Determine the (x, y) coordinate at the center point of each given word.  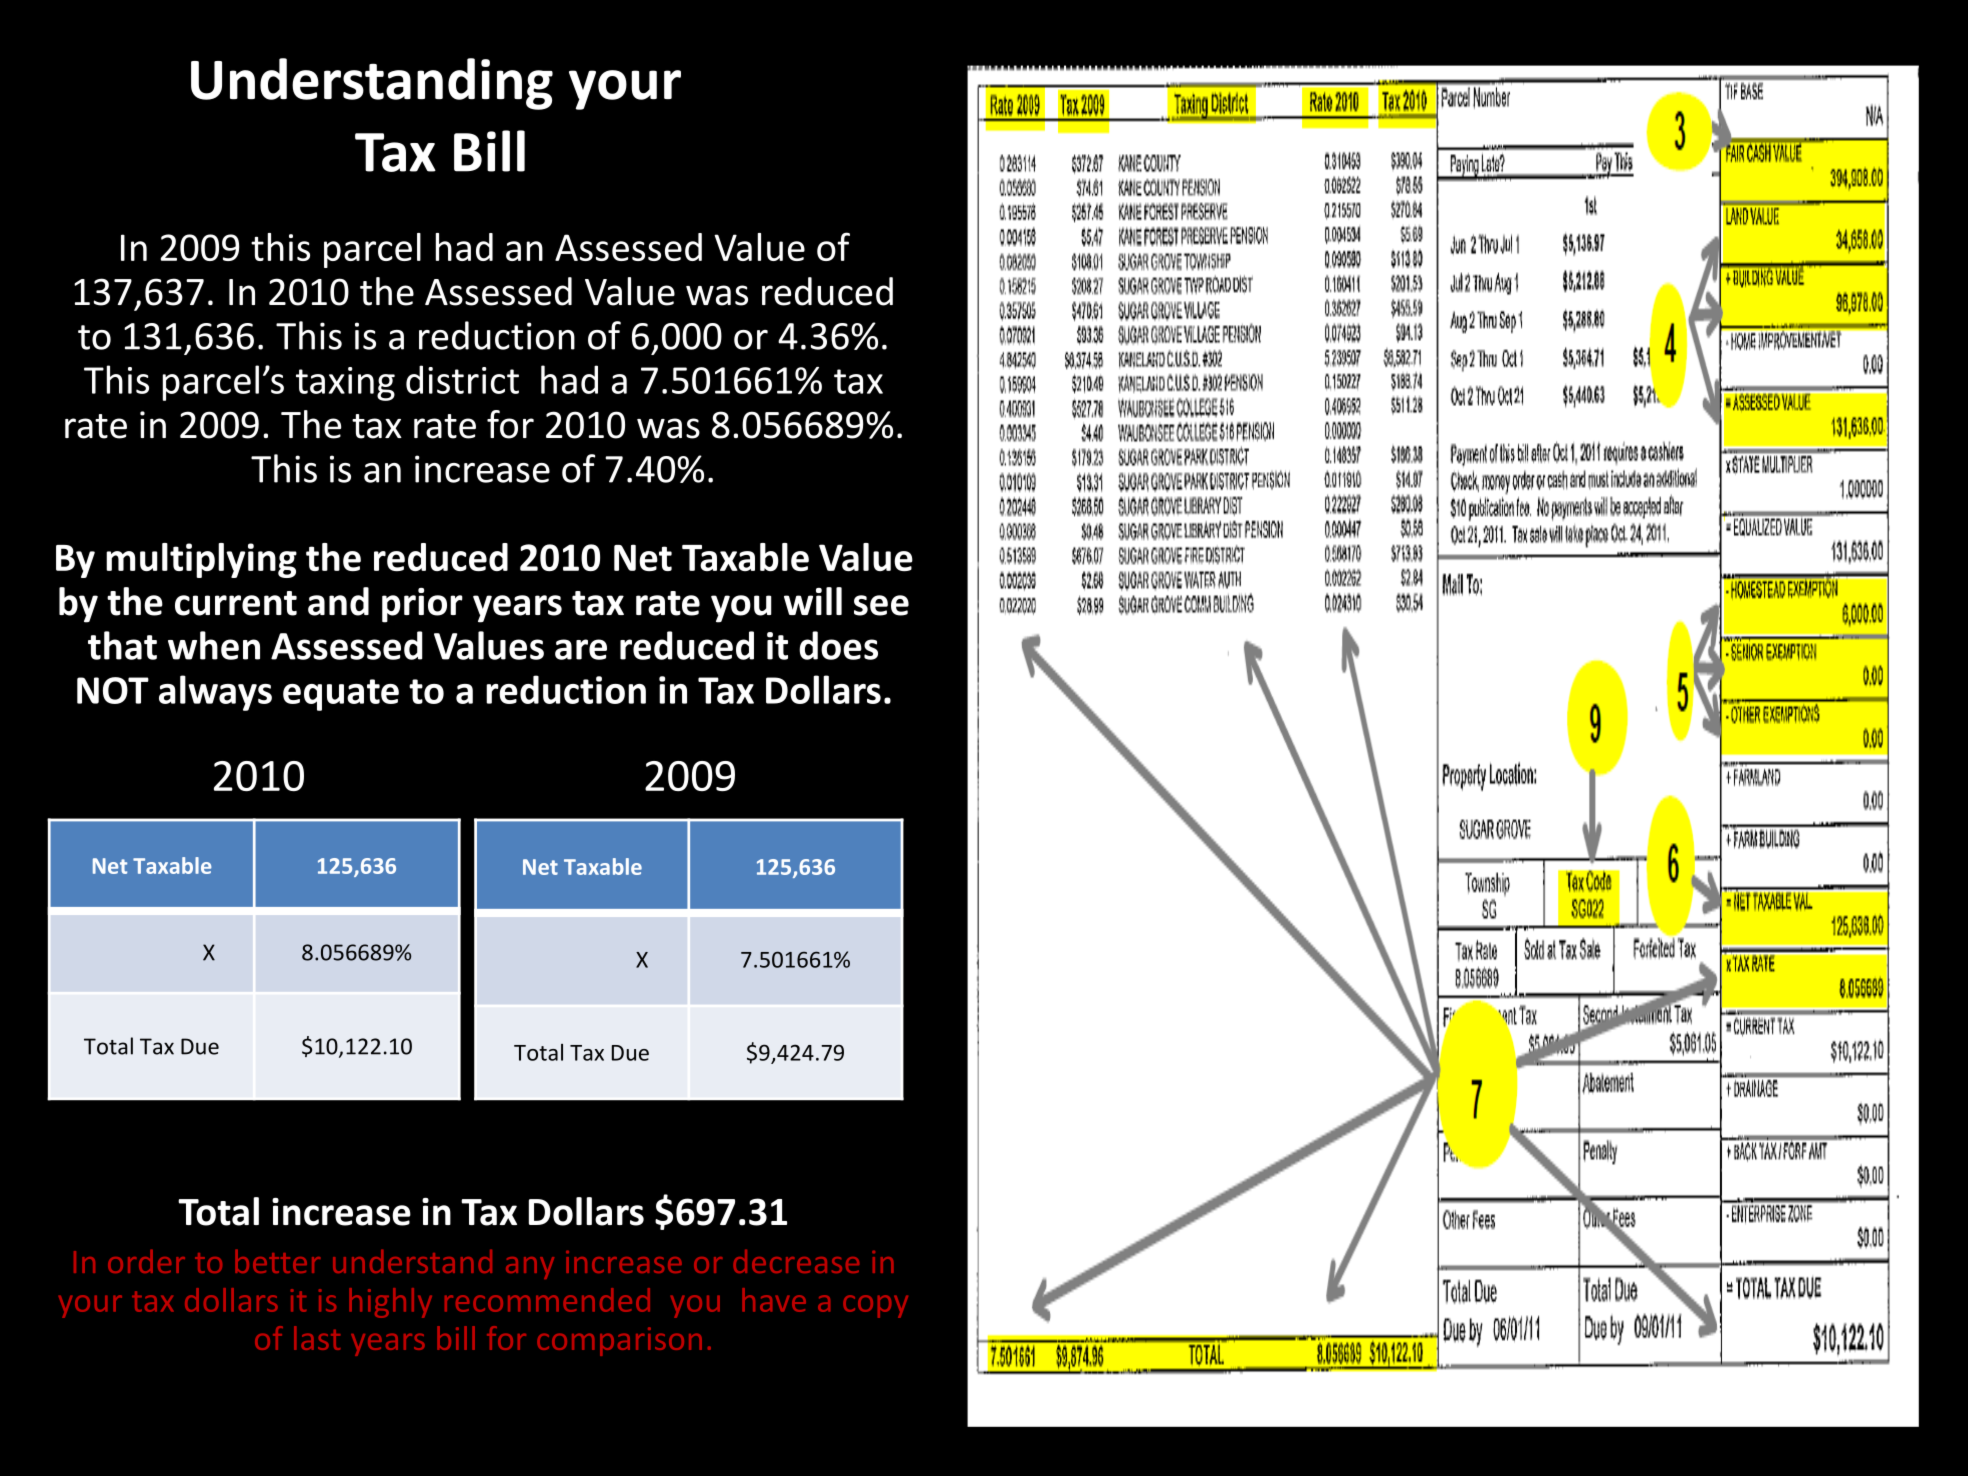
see (881, 605)
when (214, 645)
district (462, 379)
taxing (345, 384)
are (581, 649)
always (215, 693)
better (277, 1261)
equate (341, 695)
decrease (796, 1261)
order (146, 1261)
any (530, 1268)
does (838, 645)
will (813, 601)
